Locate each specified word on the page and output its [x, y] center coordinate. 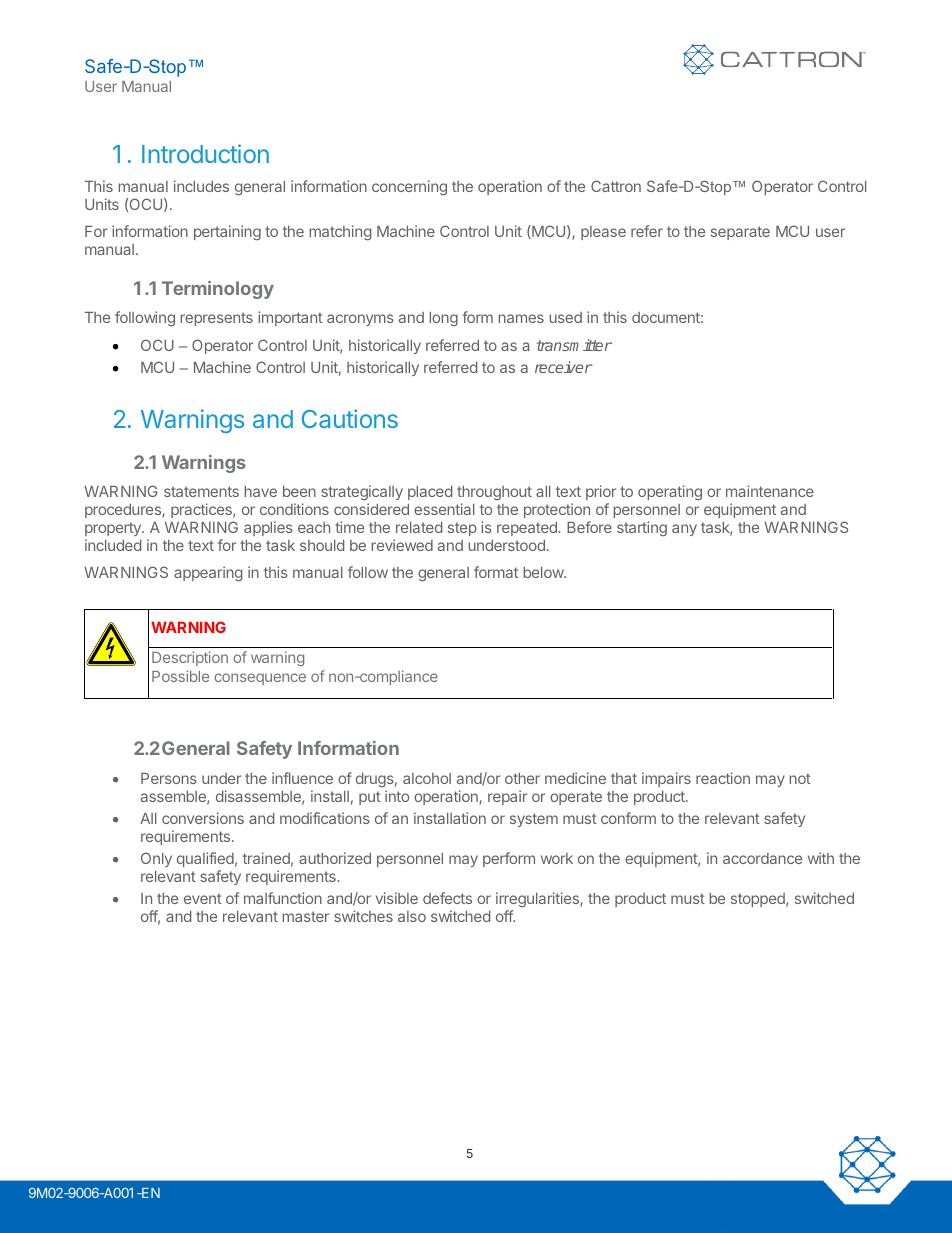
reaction [723, 778]
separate [740, 233]
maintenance [770, 491]
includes [201, 186]
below [544, 572]
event [203, 898]
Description [190, 658]
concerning [409, 188]
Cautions [350, 418]
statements [201, 491]
